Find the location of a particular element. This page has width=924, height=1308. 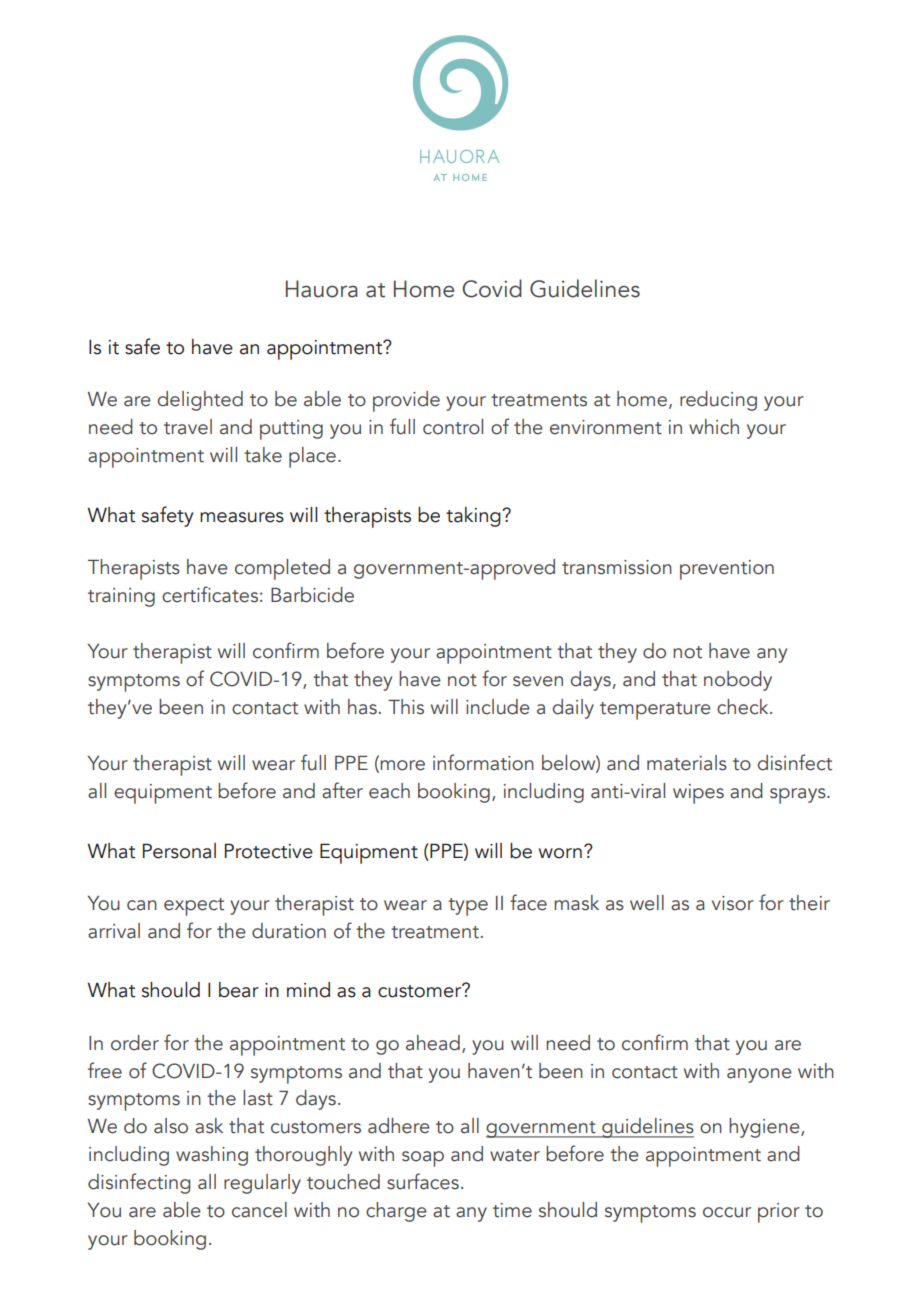

anyone is located at coordinates (759, 1075).
